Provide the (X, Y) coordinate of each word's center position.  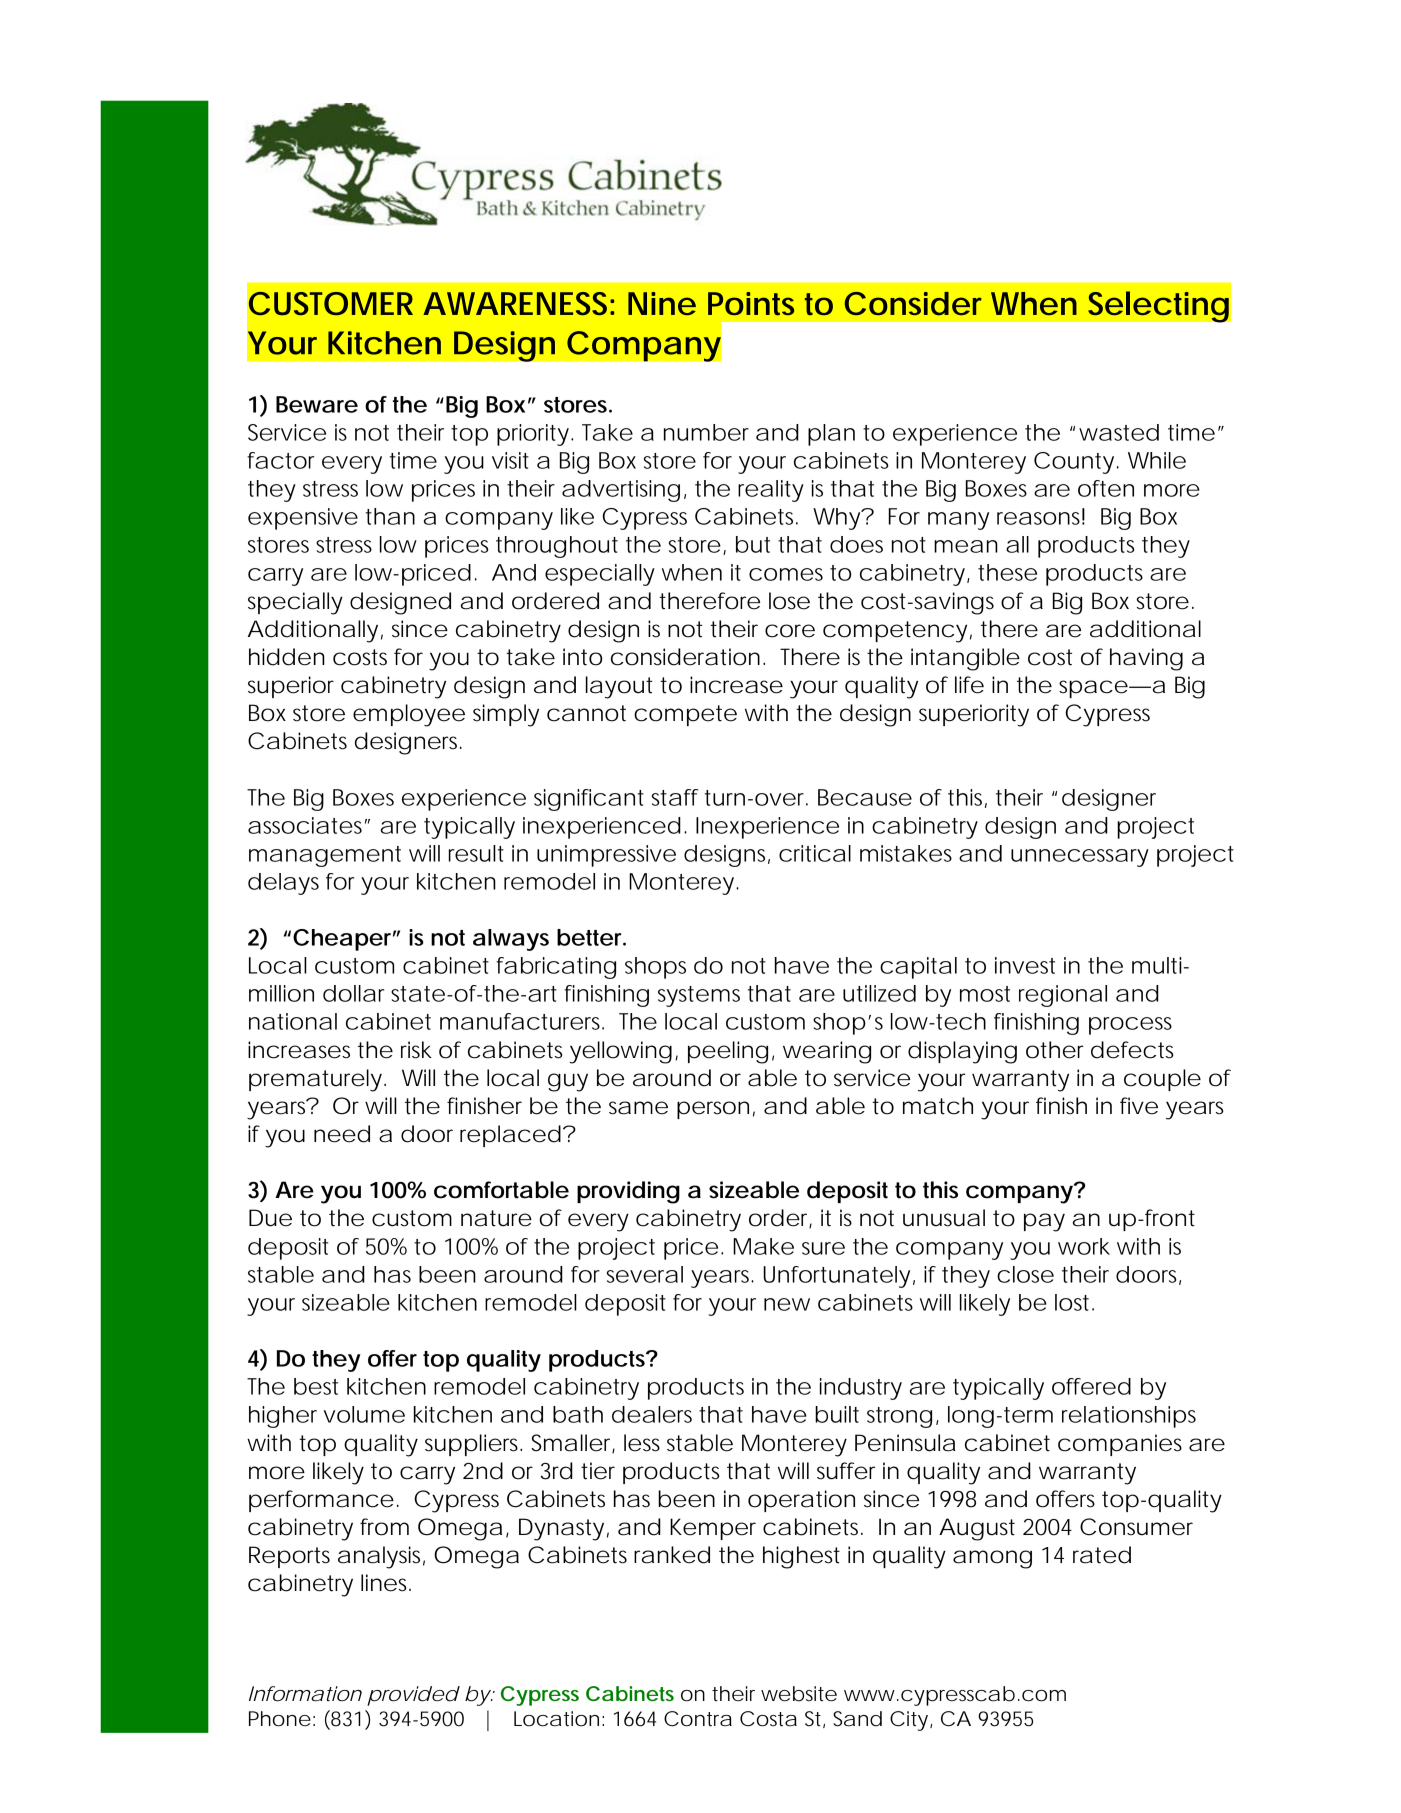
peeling (728, 1052)
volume (364, 1414)
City (911, 1721)
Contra (698, 1719)
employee (409, 715)
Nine (662, 303)
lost (1074, 1302)
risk (416, 1050)
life (969, 685)
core (790, 631)
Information (305, 1694)
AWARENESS (518, 303)
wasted (1119, 432)
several (645, 1274)
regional (1063, 996)
